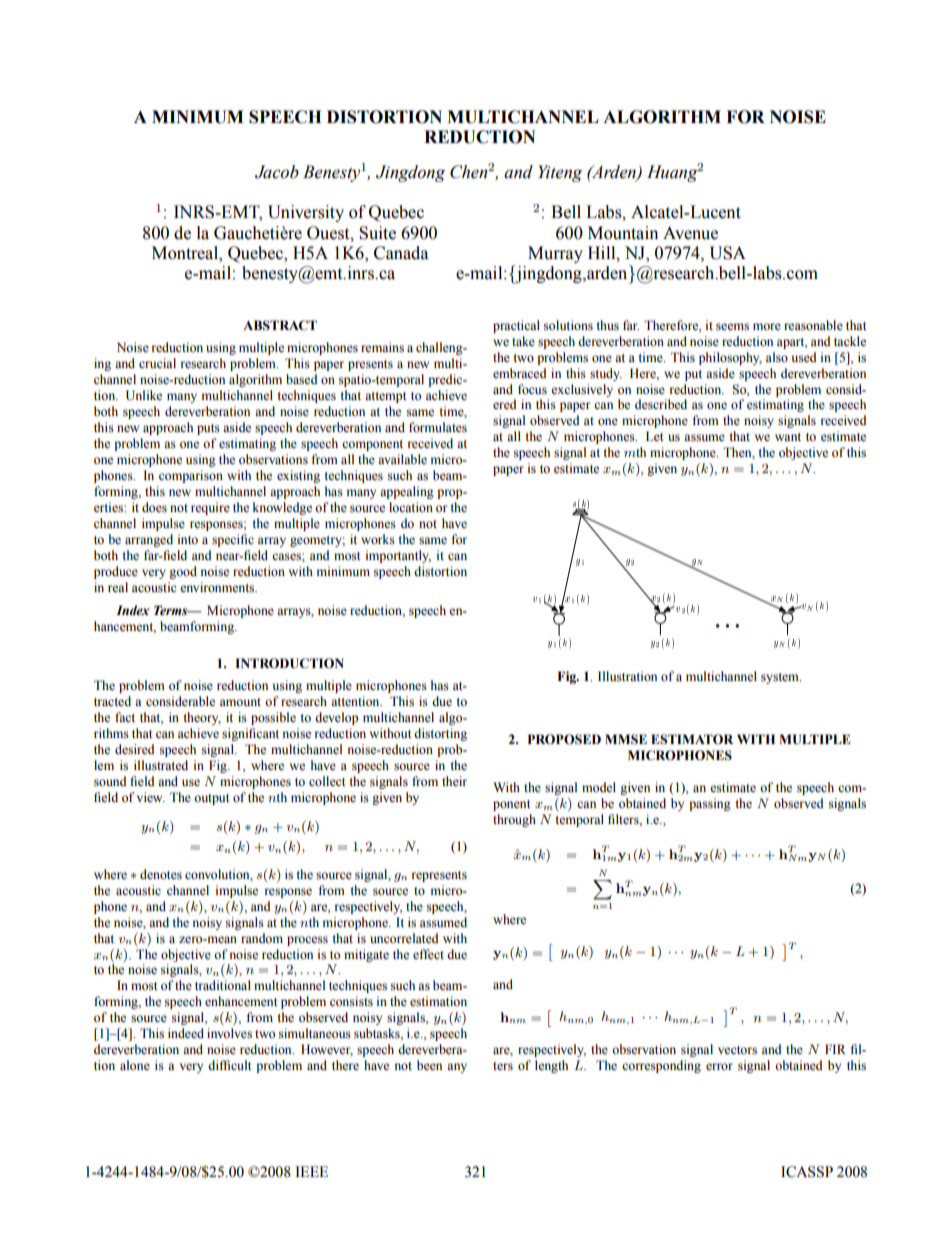  I want to click on Jacob, so click(277, 172).
